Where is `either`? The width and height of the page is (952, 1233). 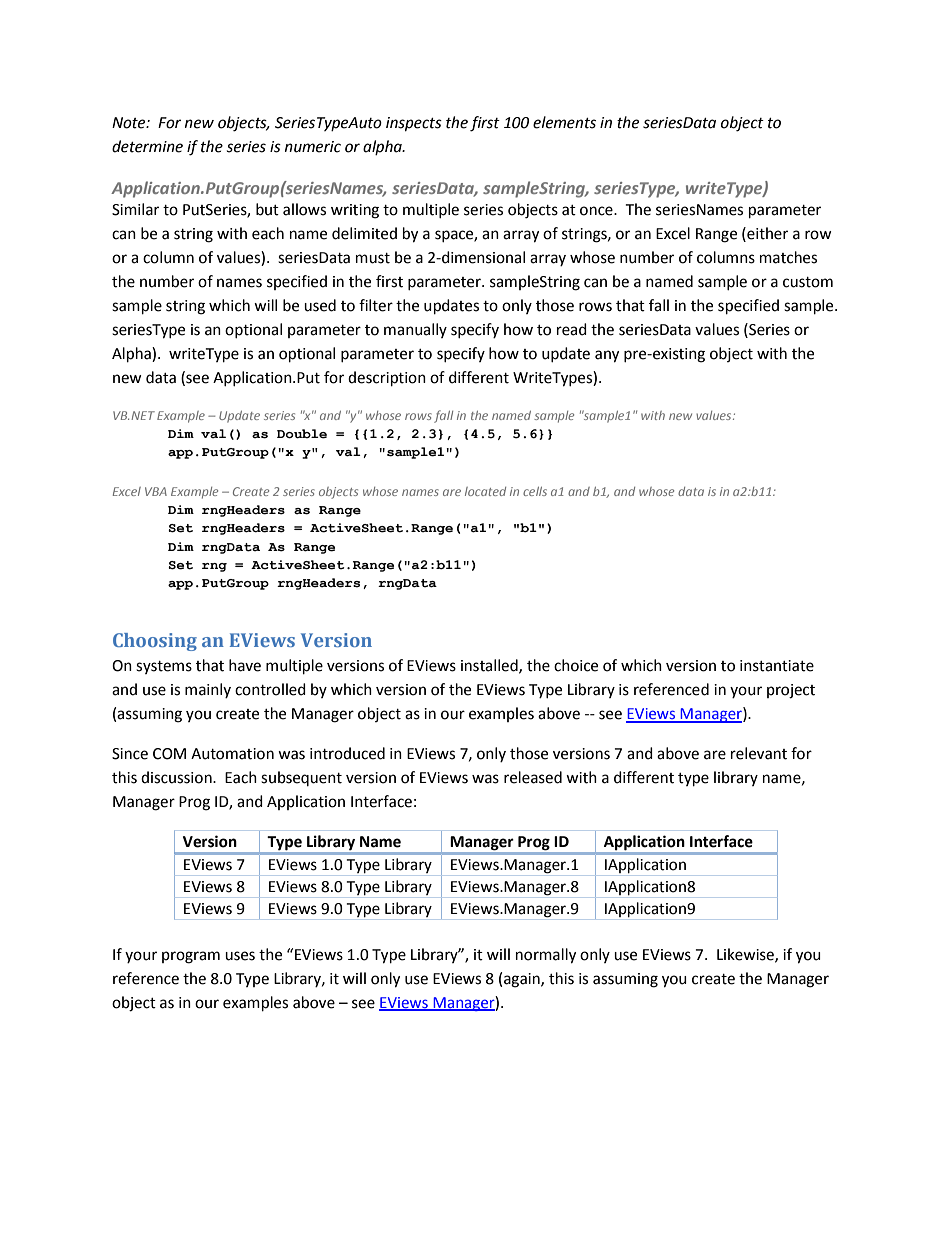 either is located at coordinates (766, 233).
